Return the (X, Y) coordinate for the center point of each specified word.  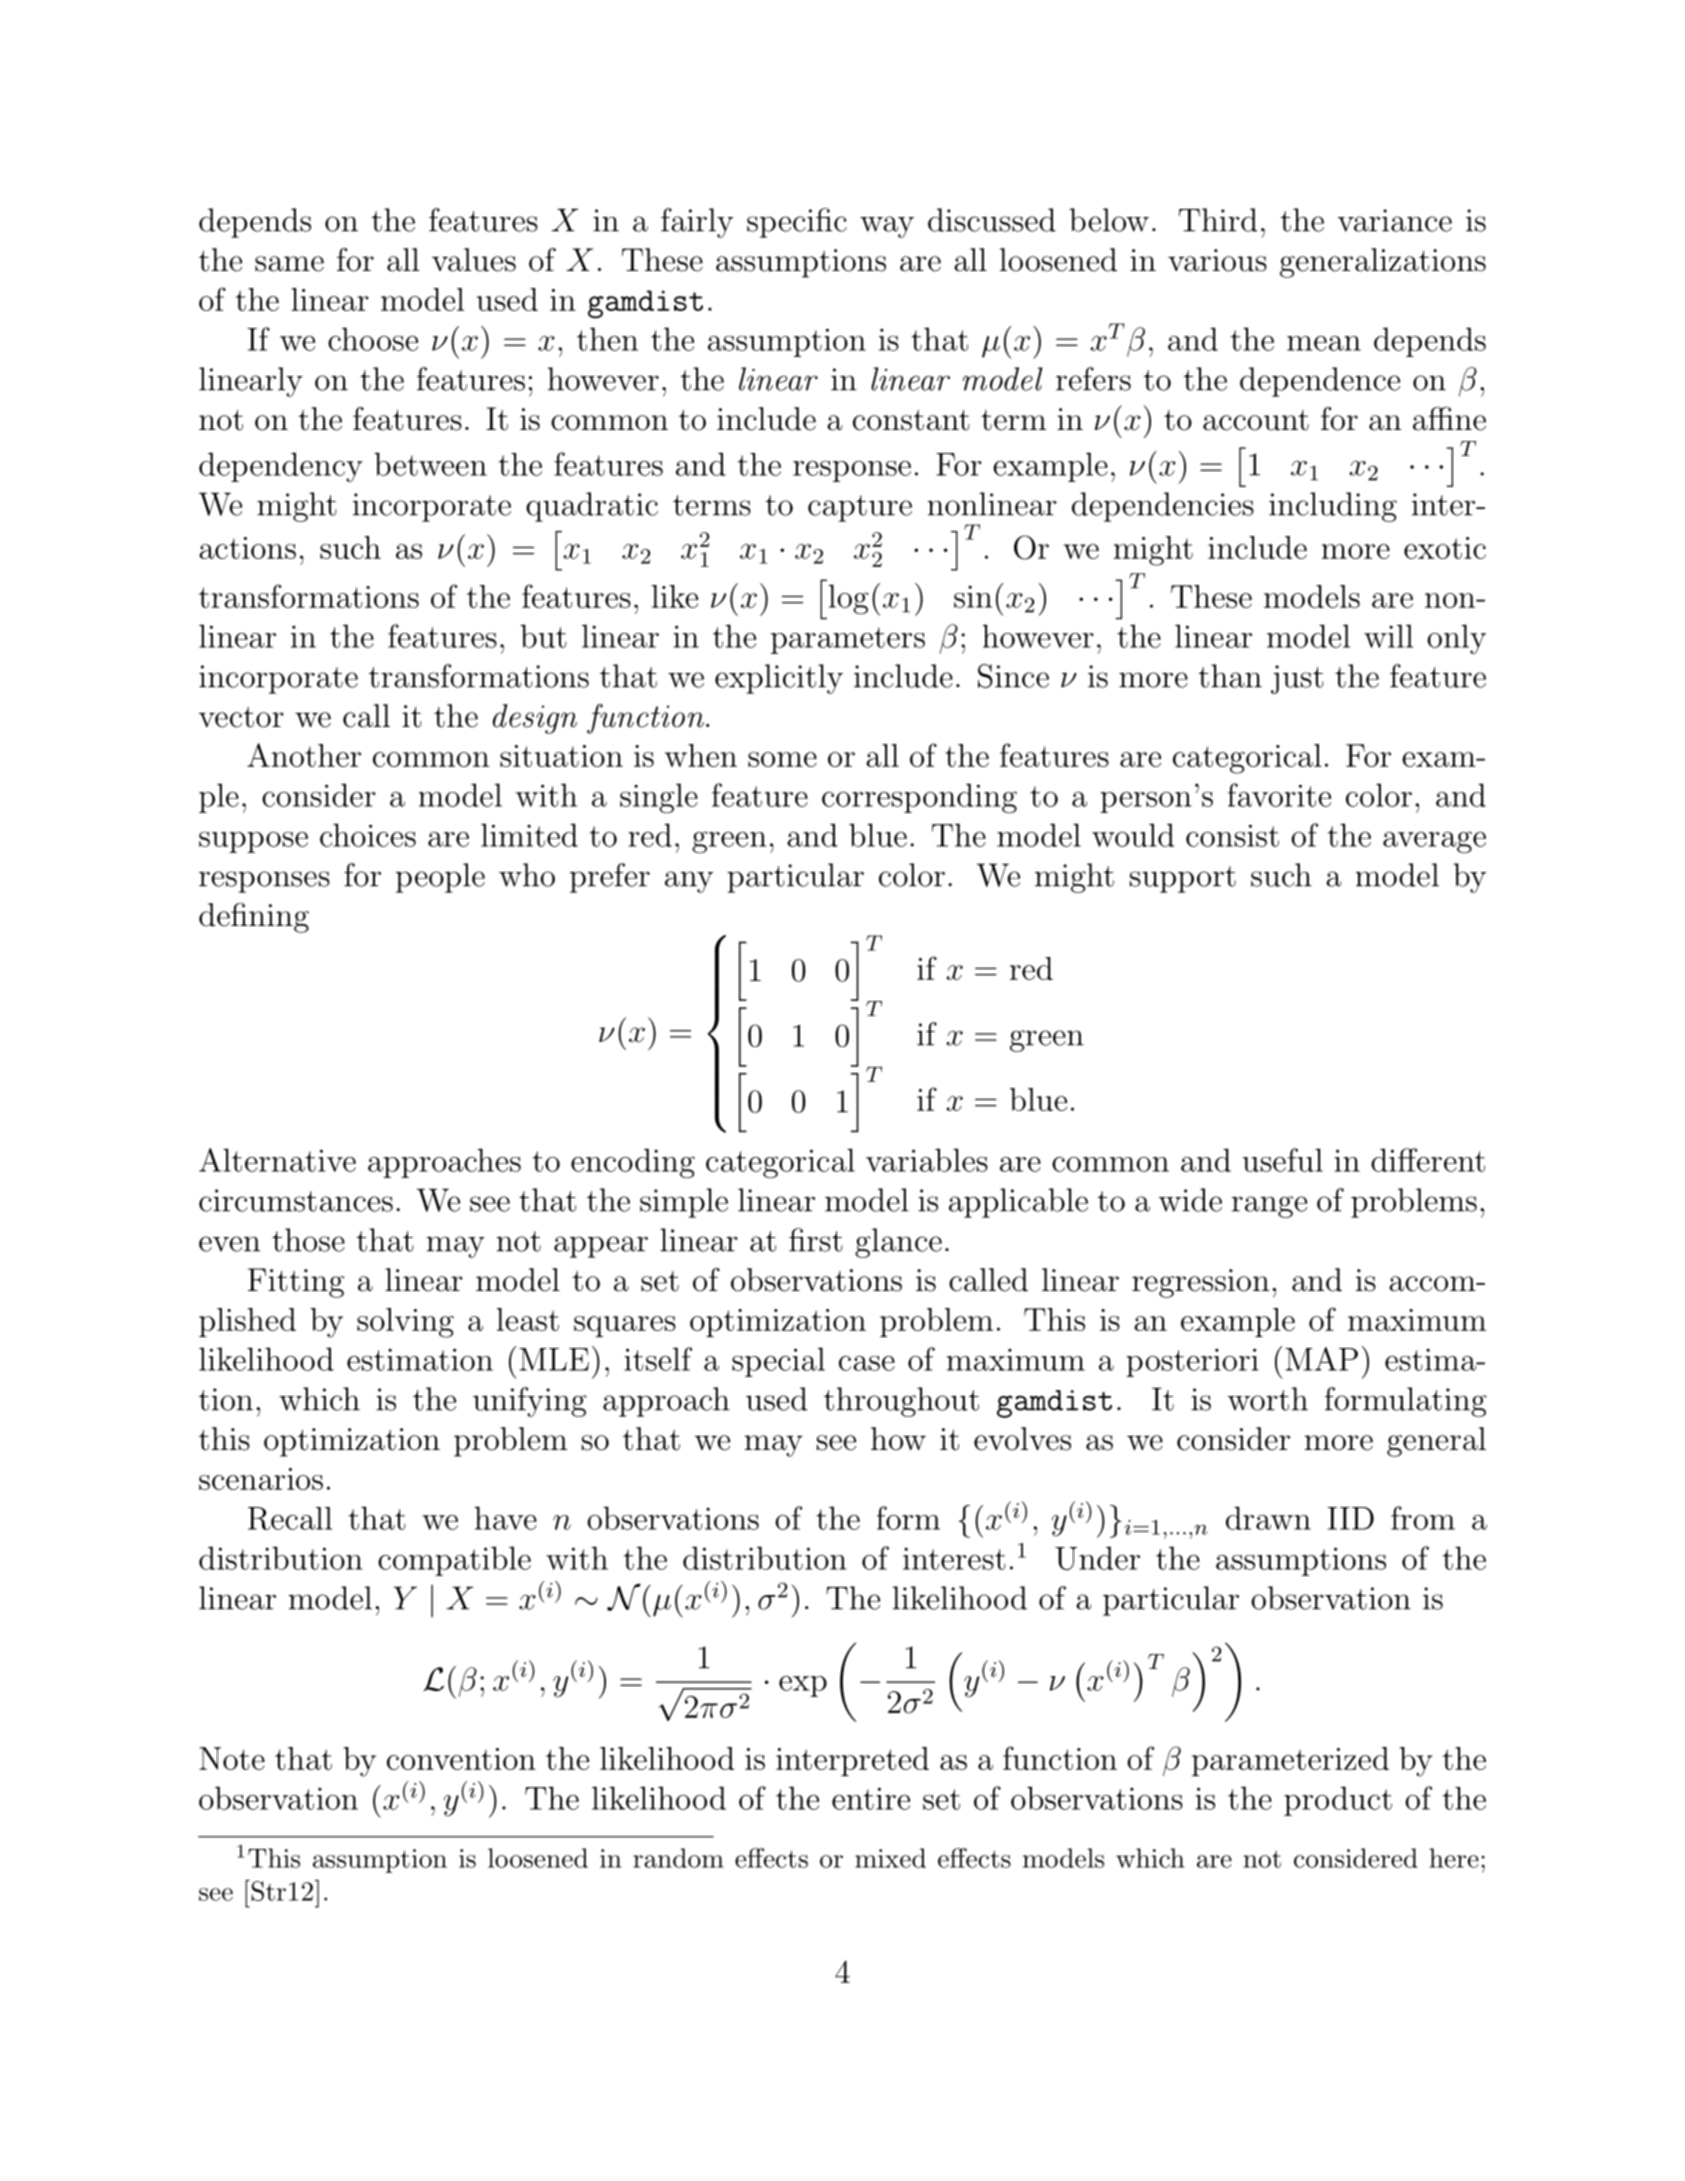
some (782, 759)
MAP (1321, 1359)
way (887, 227)
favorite (1279, 795)
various (1217, 260)
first (816, 1240)
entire (871, 1798)
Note (232, 1758)
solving (405, 1323)
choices (368, 835)
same (289, 264)
